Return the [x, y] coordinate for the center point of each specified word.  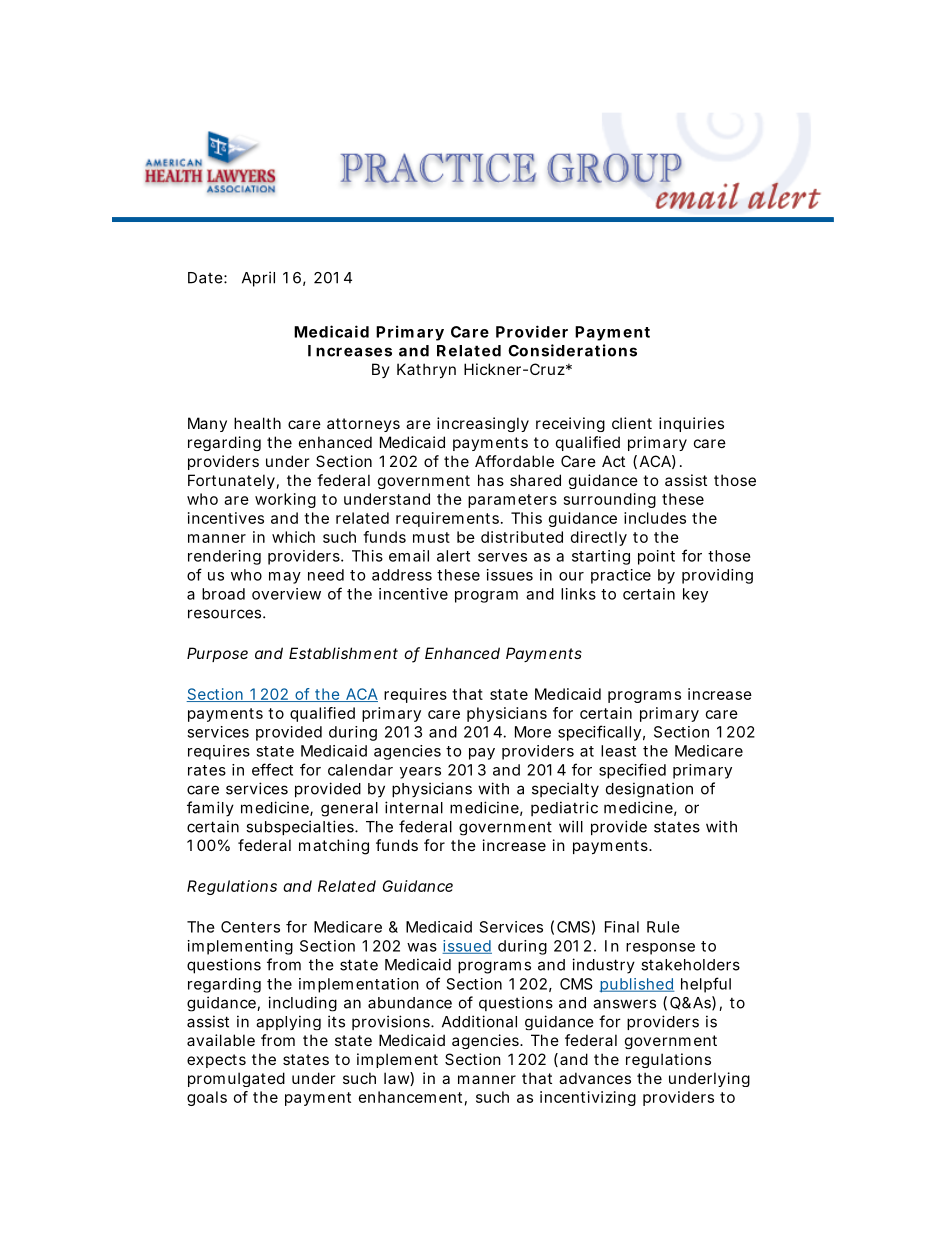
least [618, 751]
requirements [449, 519]
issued [467, 947]
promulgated [236, 1079]
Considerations [572, 350]
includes [655, 518]
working [285, 500]
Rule [663, 927]
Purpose [217, 654]
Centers [250, 927]
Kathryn [426, 370]
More [533, 732]
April [258, 279]
